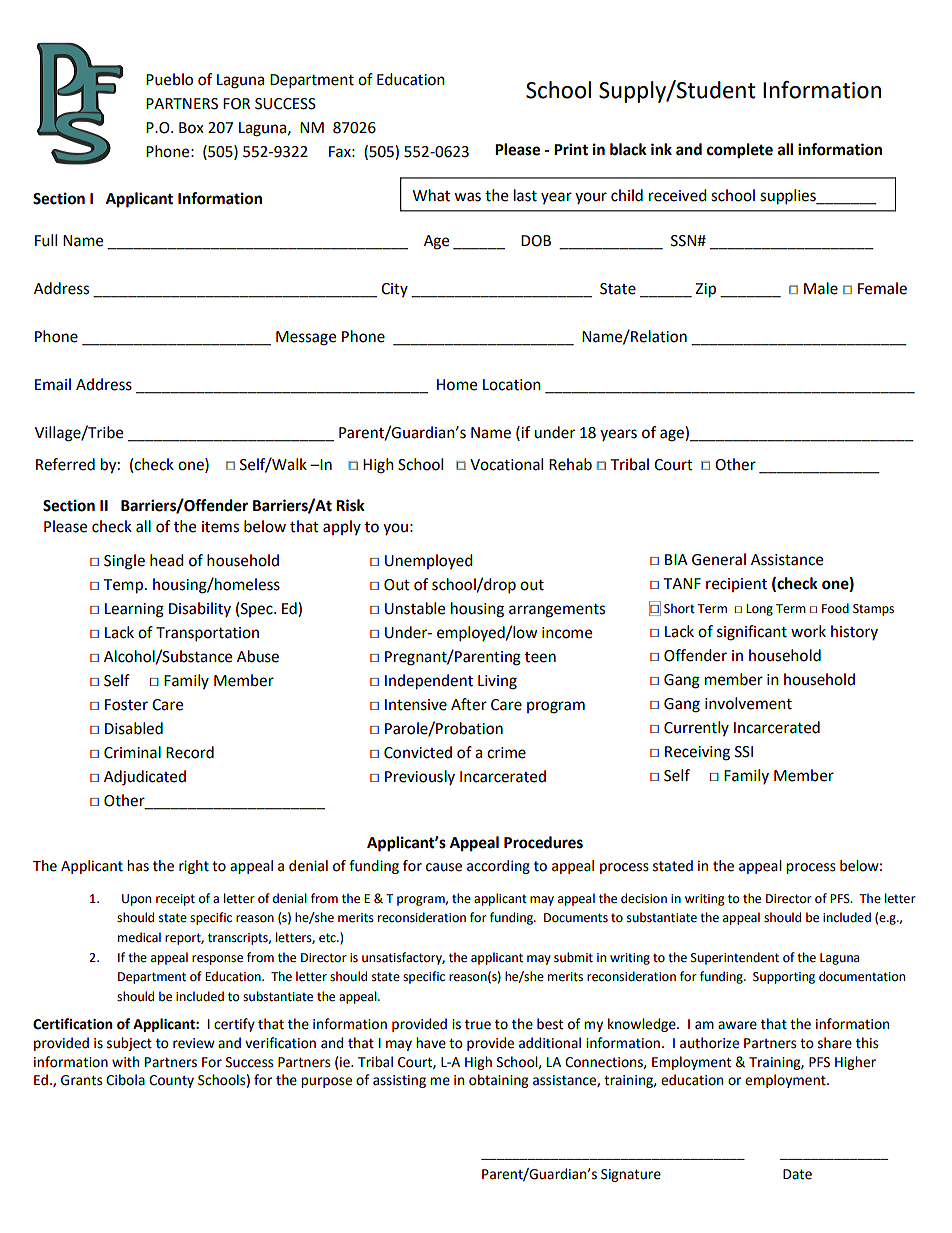 The image size is (952, 1233). I want to click on General, so click(719, 559).
